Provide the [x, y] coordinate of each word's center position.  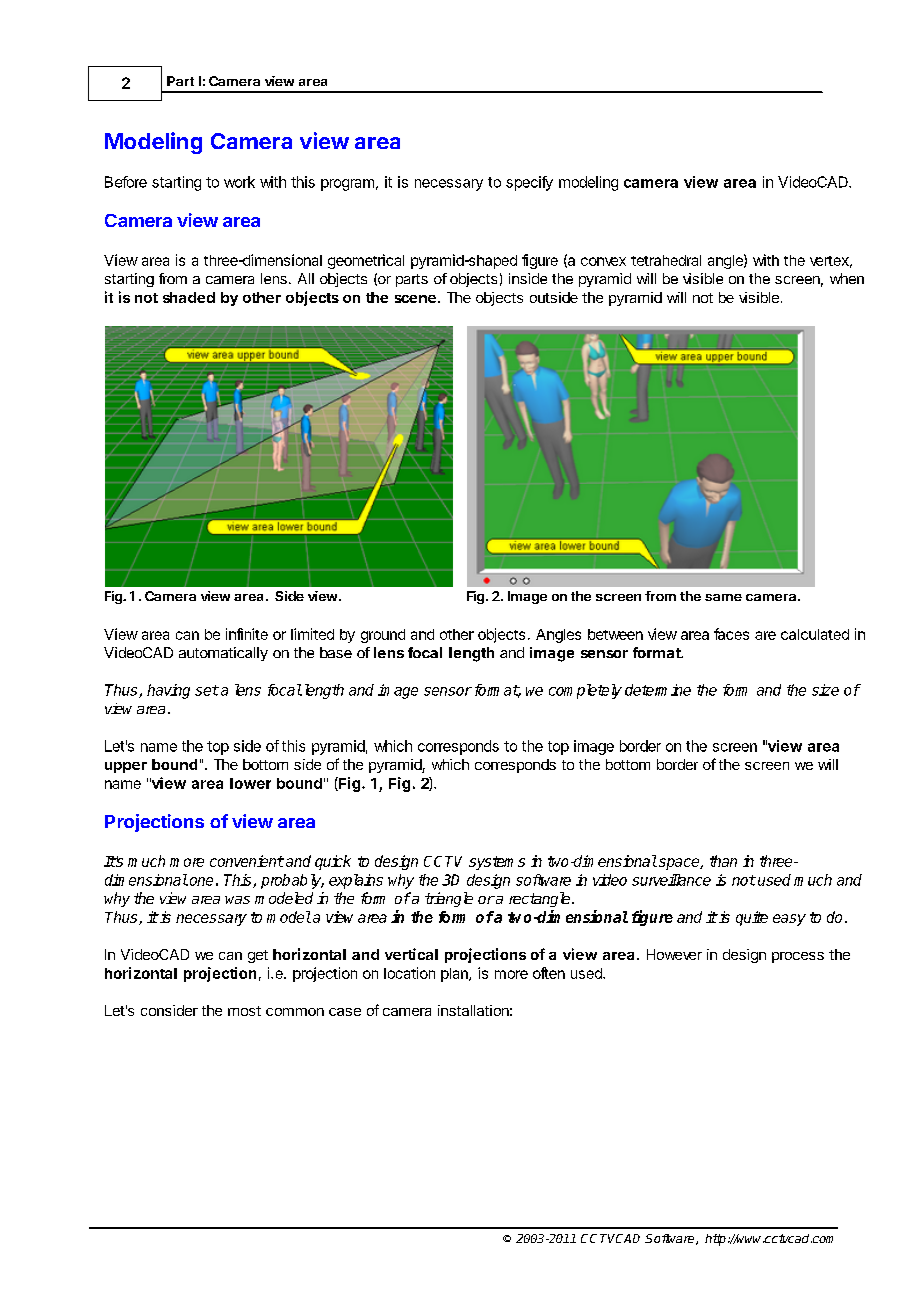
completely [585, 691]
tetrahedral [666, 260]
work [239, 182]
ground [383, 636]
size [825, 690]
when [847, 278]
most [244, 1011]
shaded [189, 297]
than [723, 861]
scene [415, 299]
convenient [247, 861]
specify [529, 183]
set [207, 690]
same [723, 597]
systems [497, 863]
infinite [247, 634]
